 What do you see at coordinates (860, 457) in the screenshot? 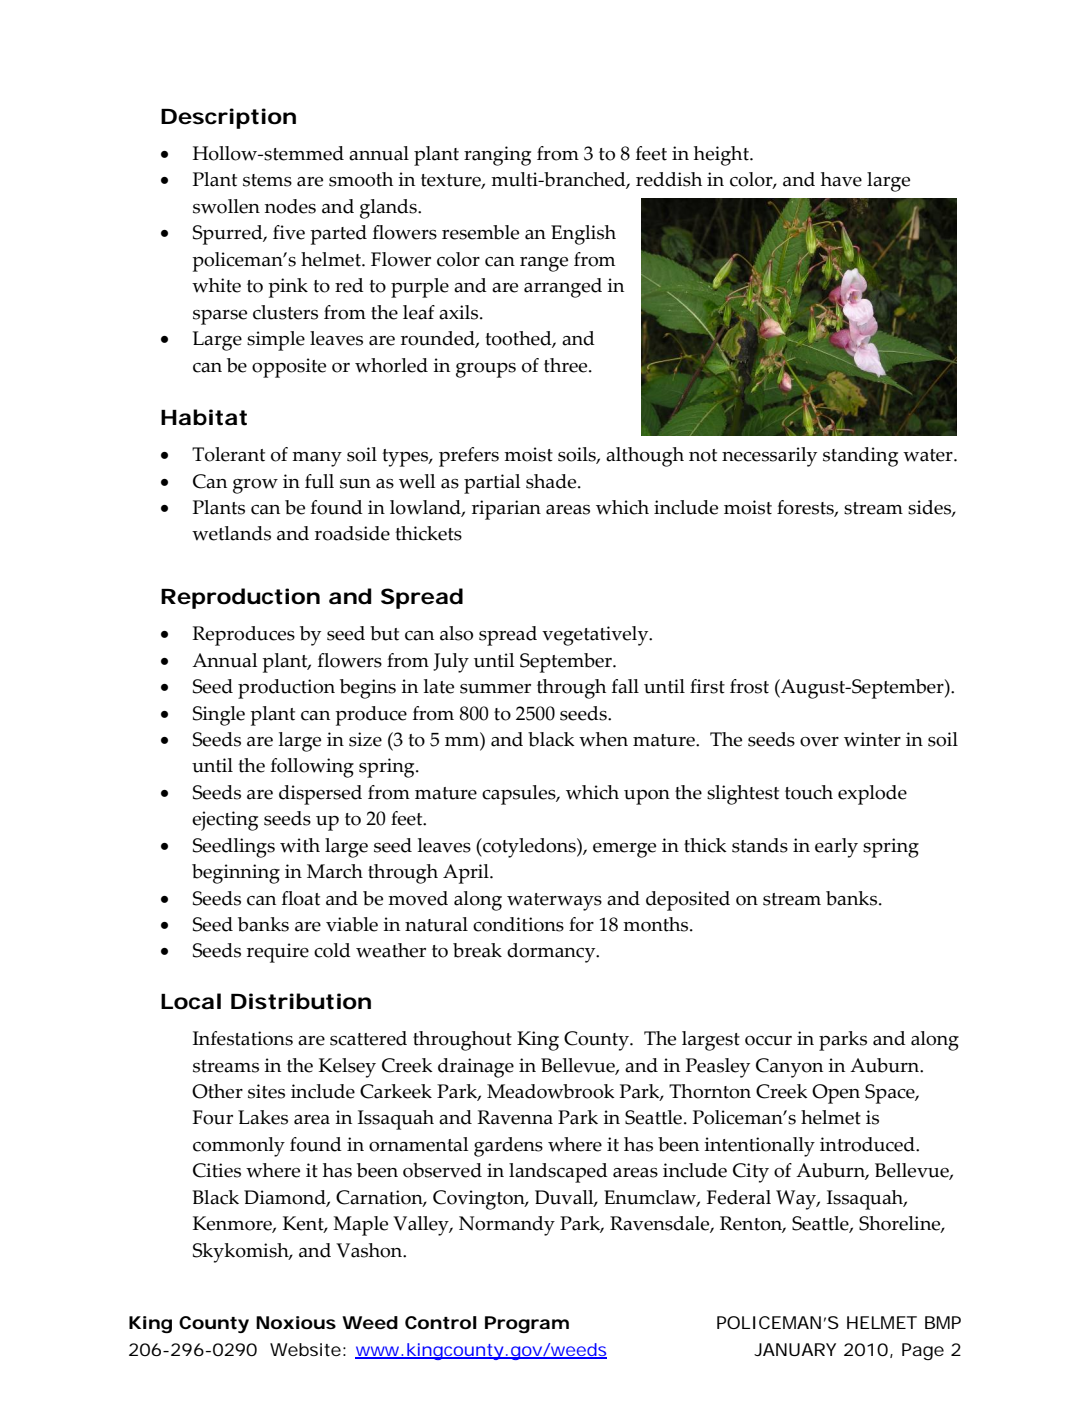
I see `standing` at bounding box center [860, 457].
